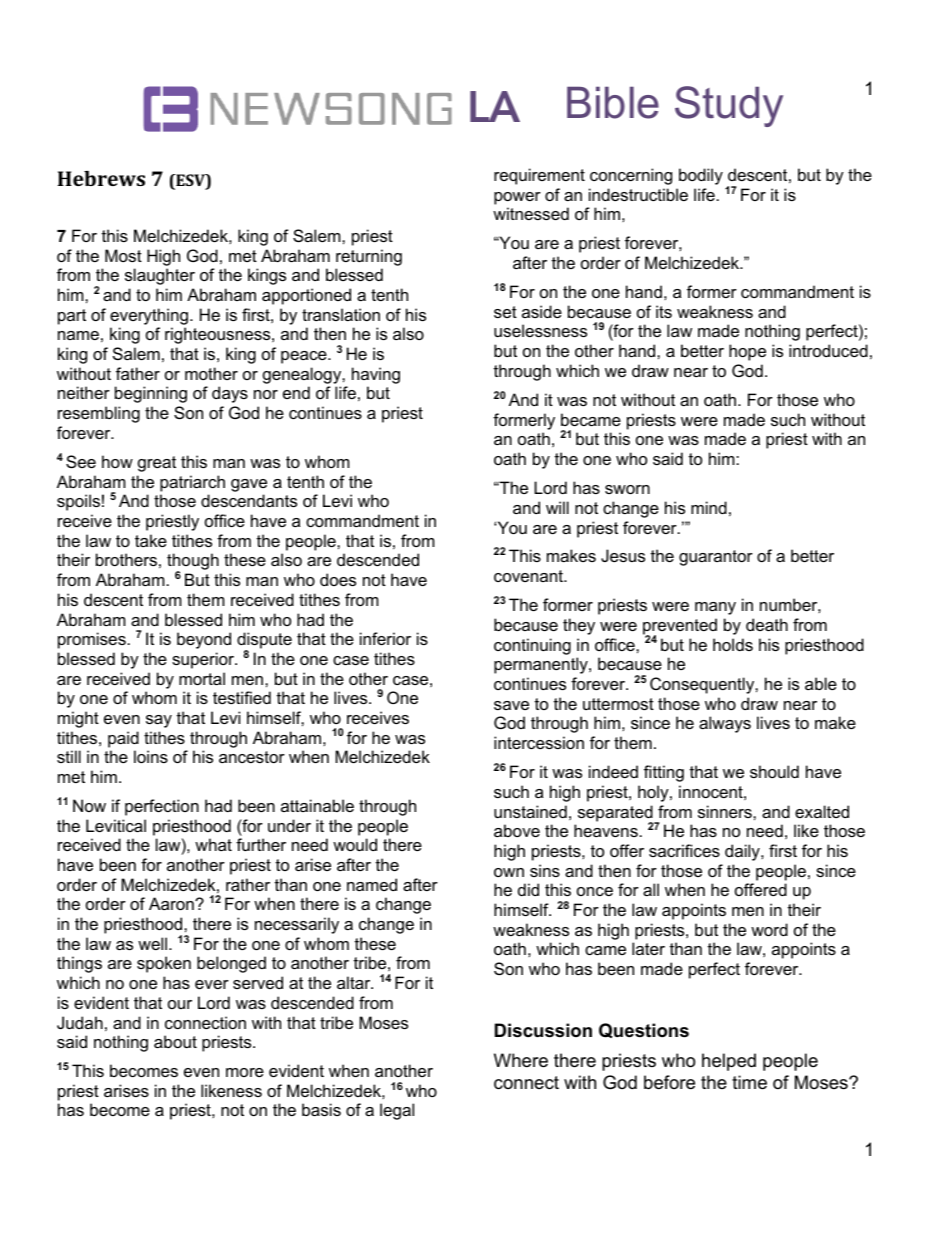 The height and width of the screenshot is (1233, 952). I want to click on requirement, so click(539, 176).
